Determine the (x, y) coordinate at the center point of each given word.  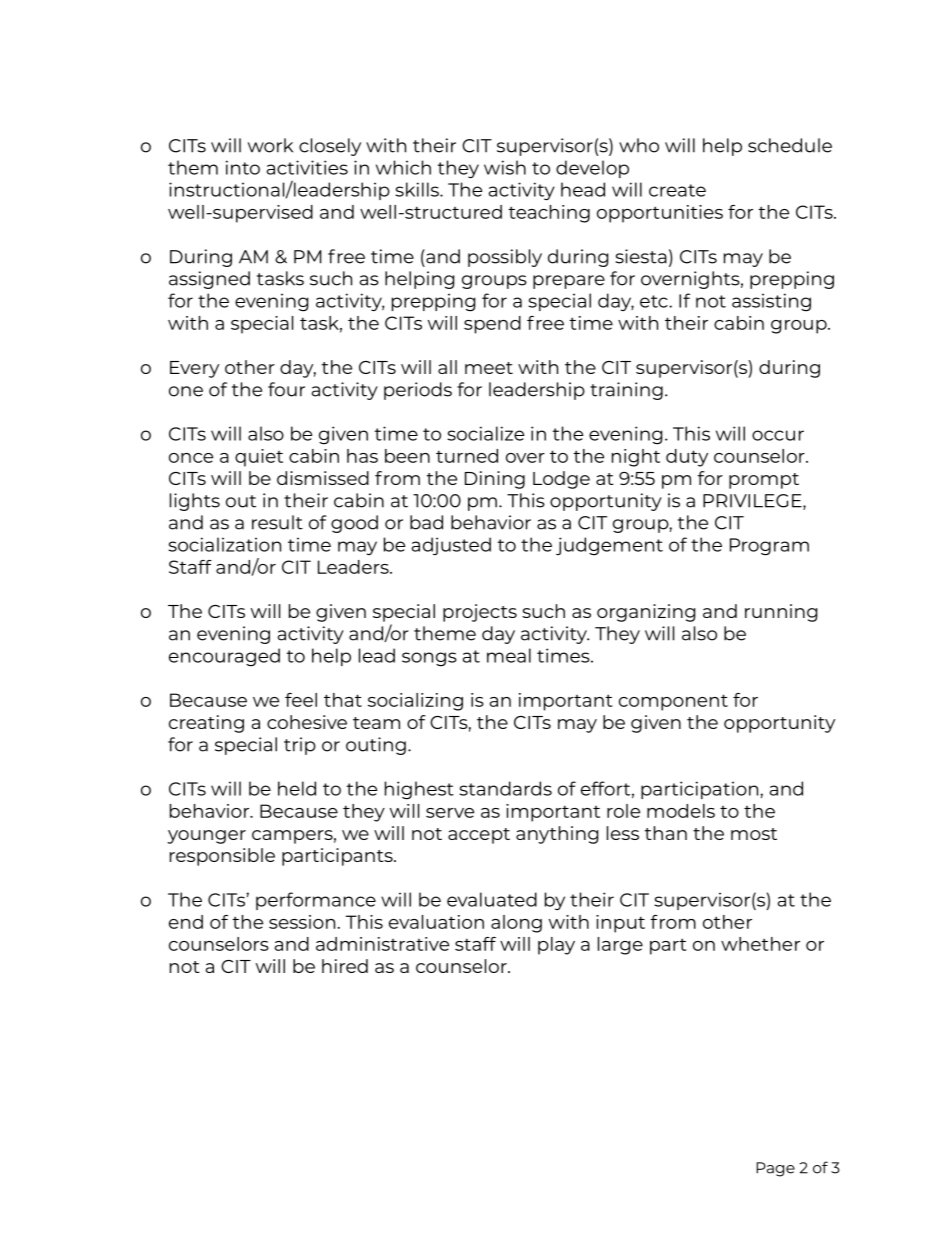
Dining (495, 480)
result (277, 522)
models (681, 811)
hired (345, 966)
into (243, 167)
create (677, 190)
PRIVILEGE (753, 502)
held (297, 788)
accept (479, 836)
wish (505, 167)
